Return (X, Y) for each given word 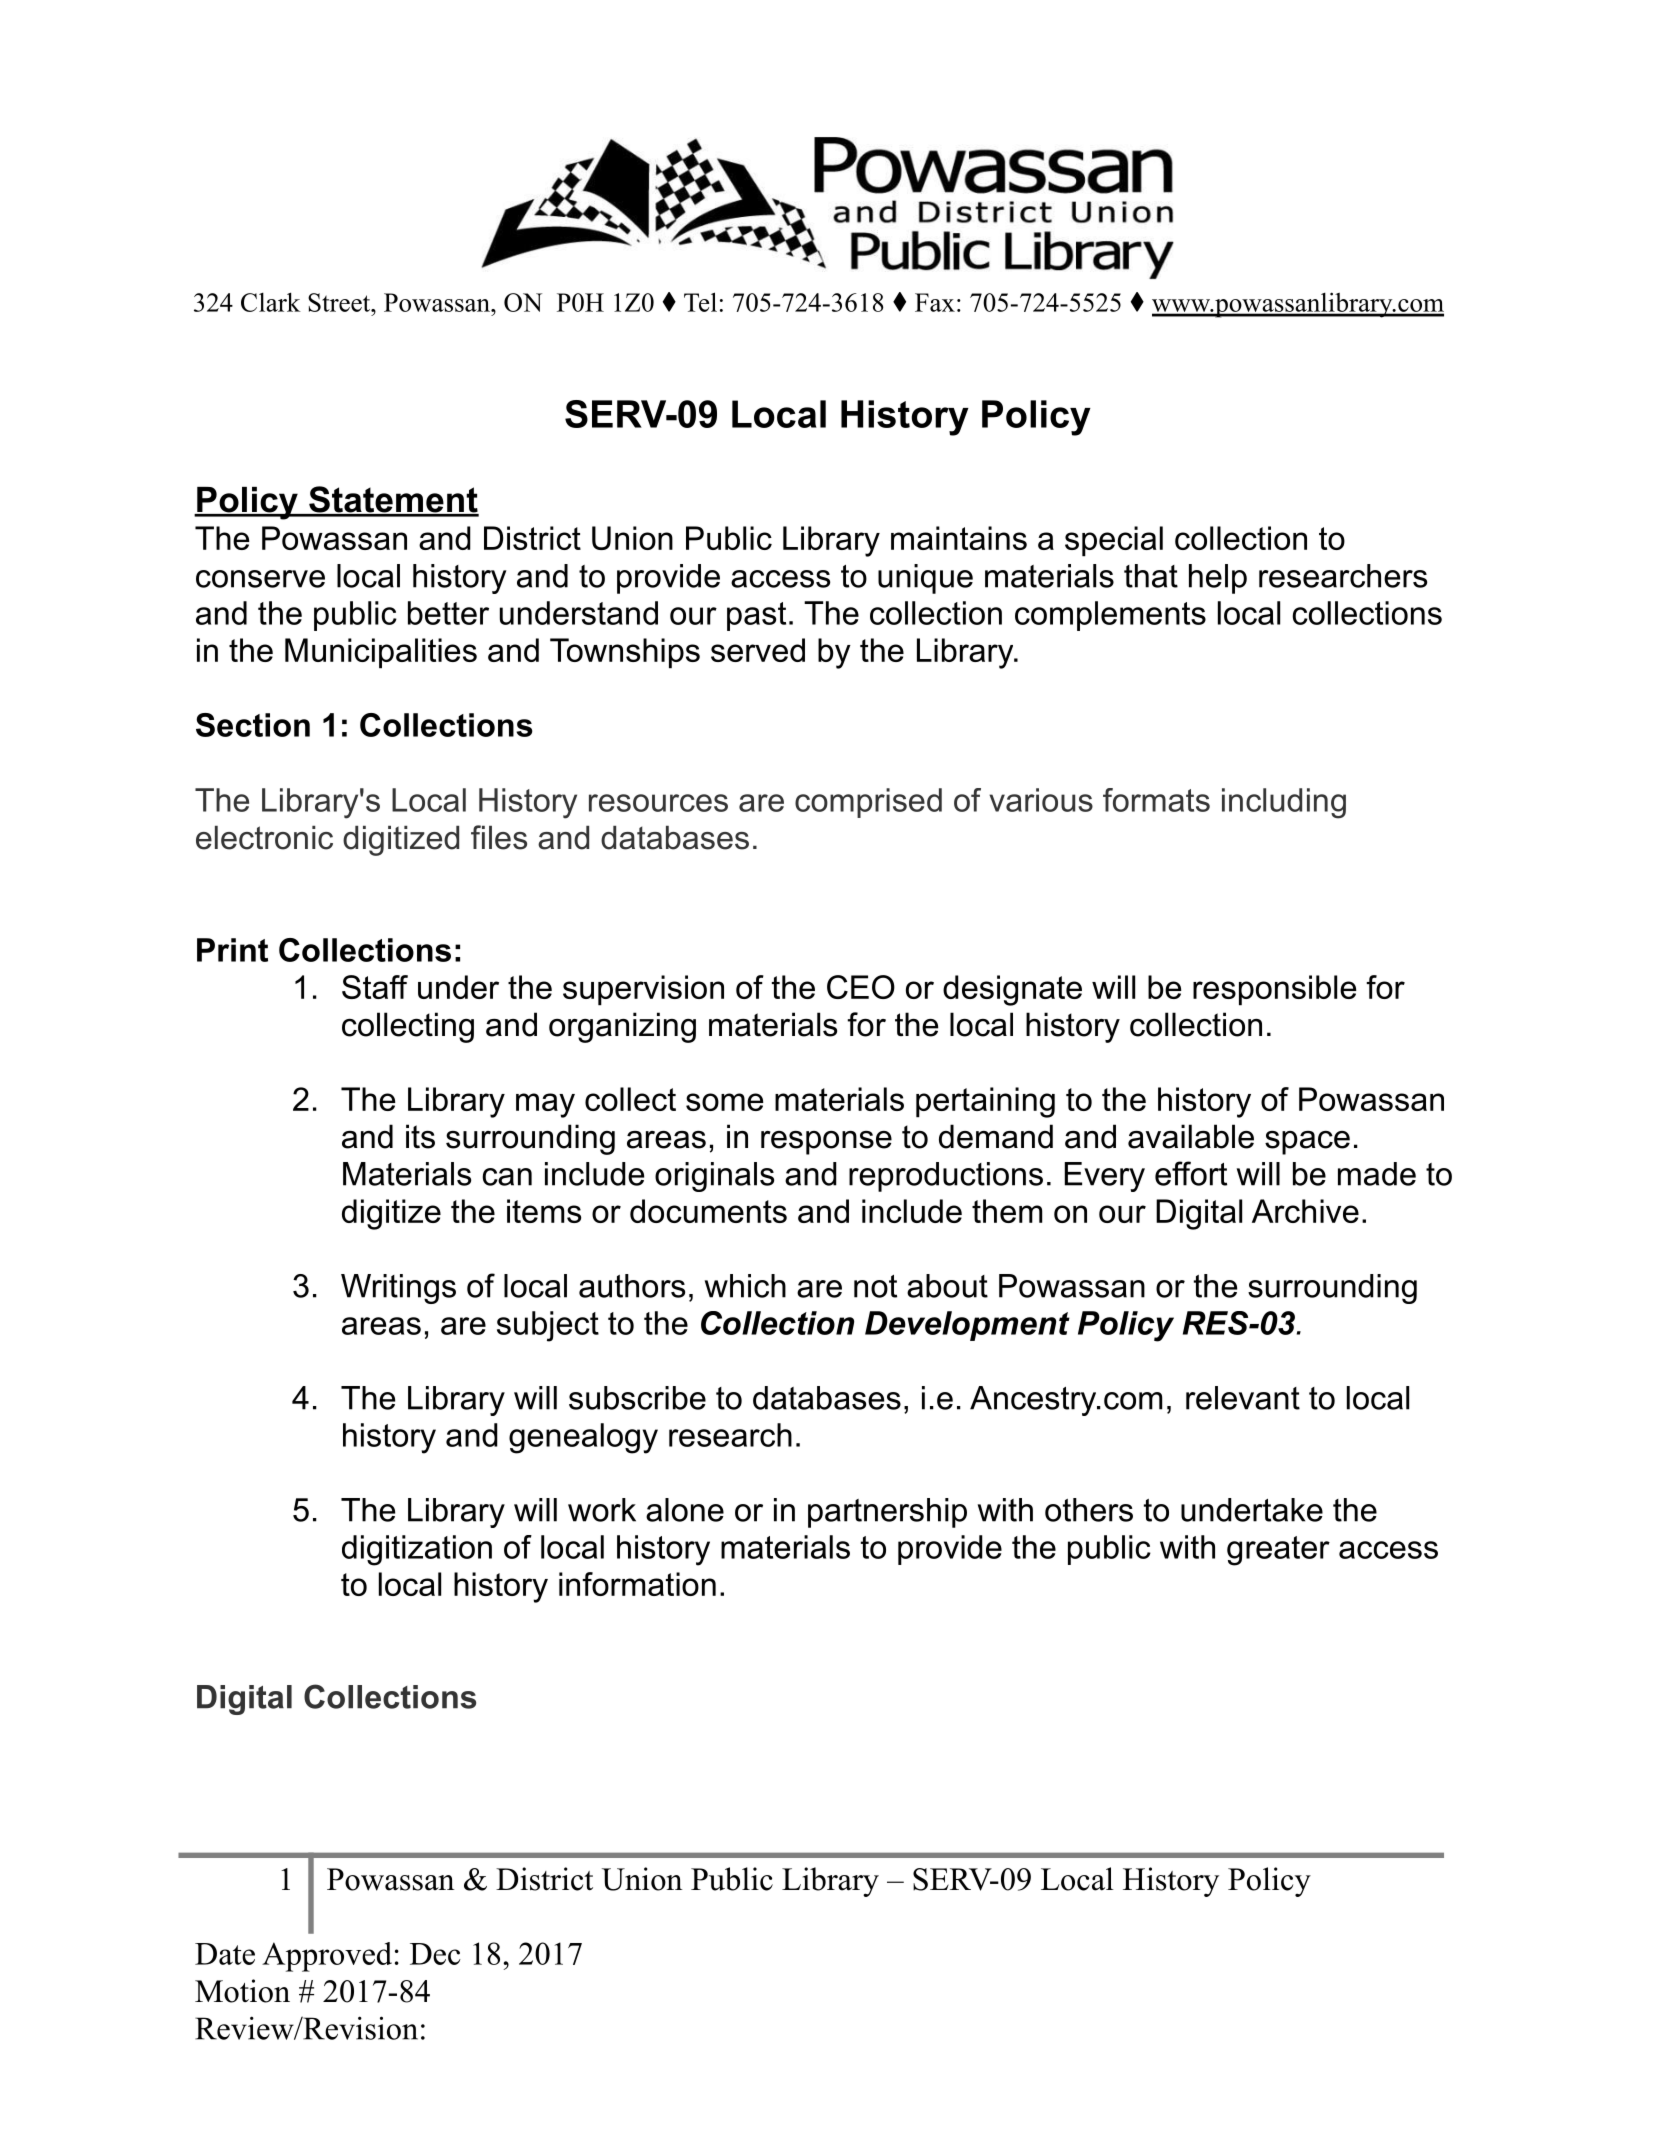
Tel (700, 302)
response (826, 1143)
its (420, 1136)
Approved (327, 1957)
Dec (435, 1954)
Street (340, 302)
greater (1278, 1551)
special (1114, 541)
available (1191, 1136)
